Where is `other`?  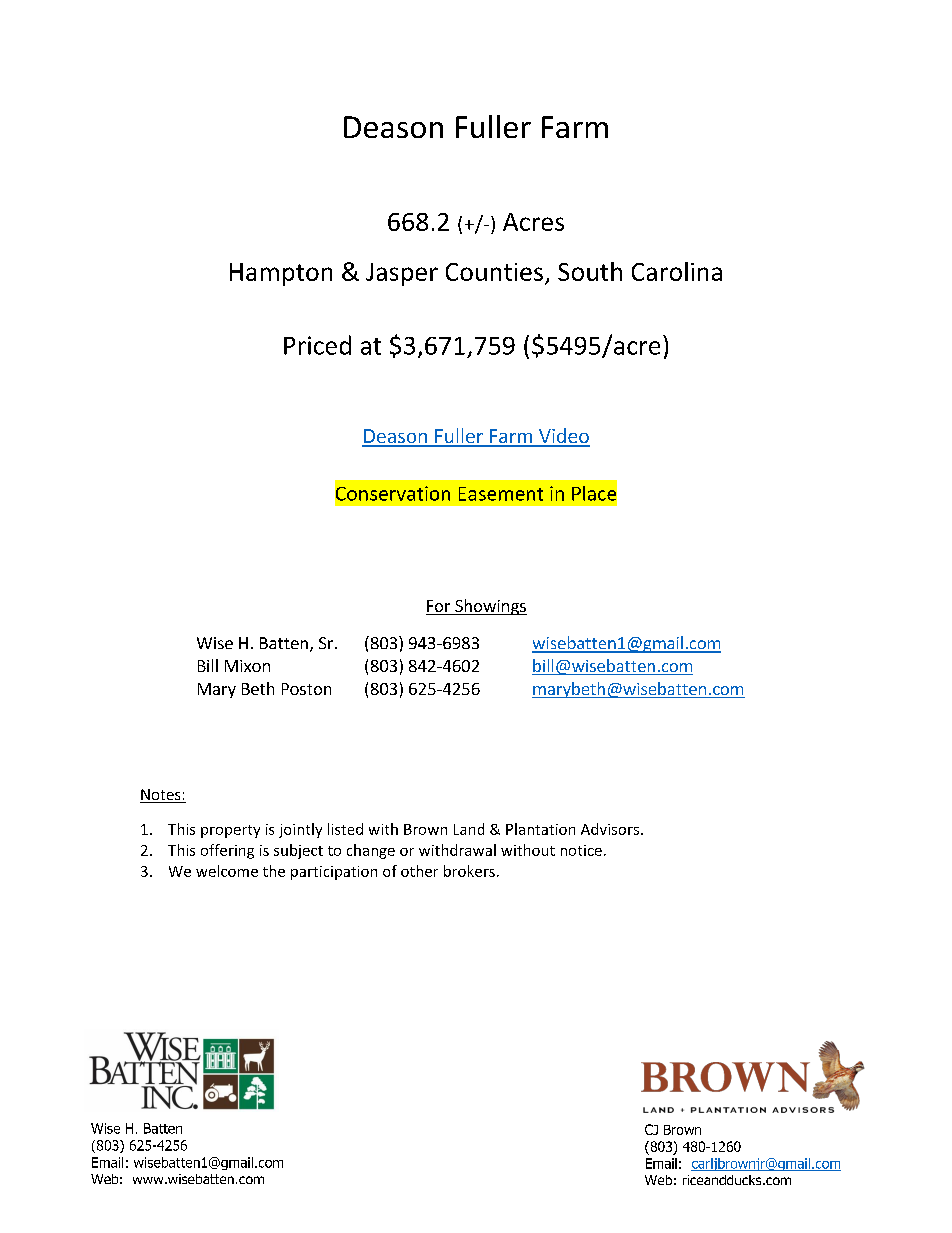 other is located at coordinates (419, 871).
